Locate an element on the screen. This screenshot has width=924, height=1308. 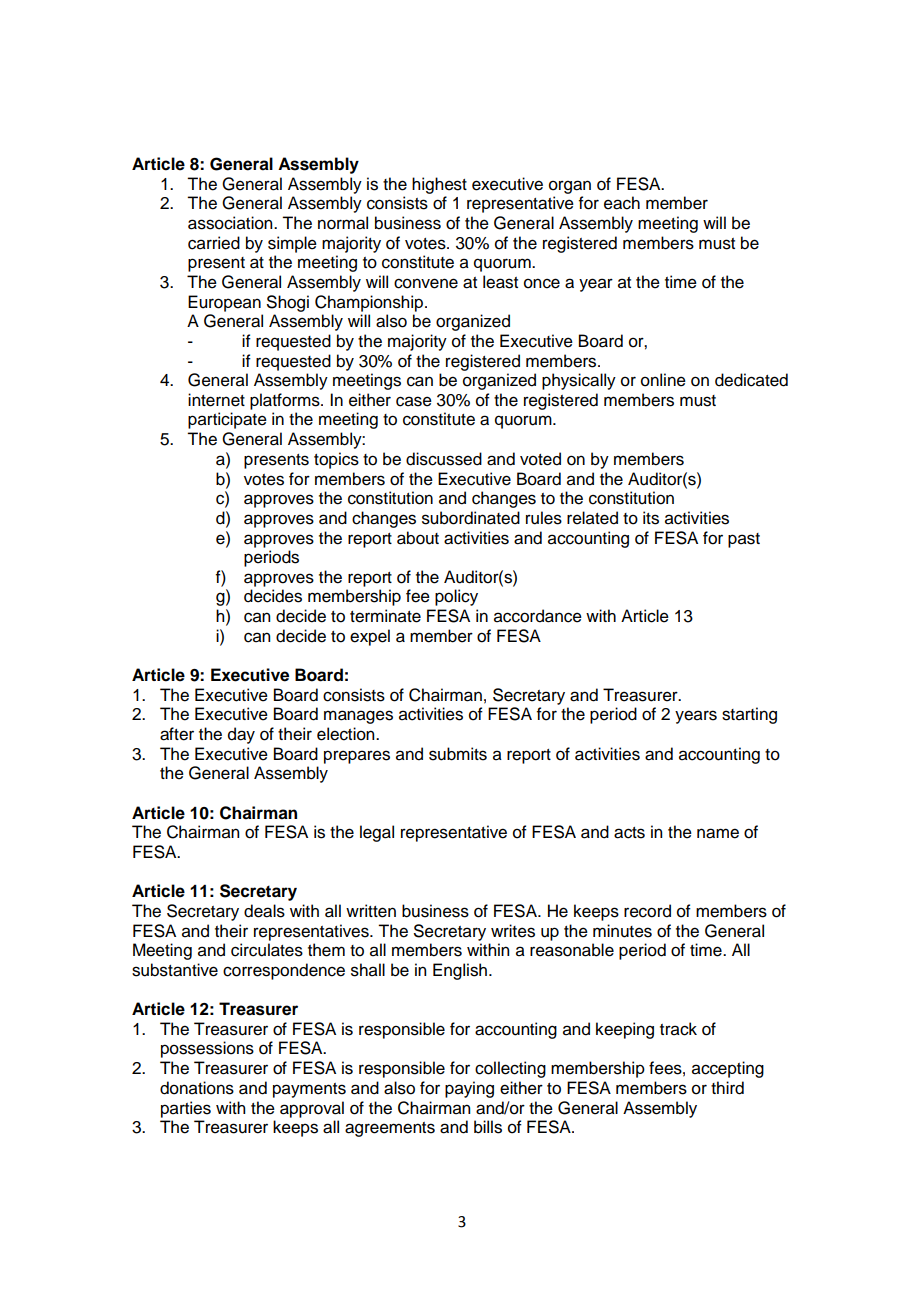
each is located at coordinates (622, 203).
